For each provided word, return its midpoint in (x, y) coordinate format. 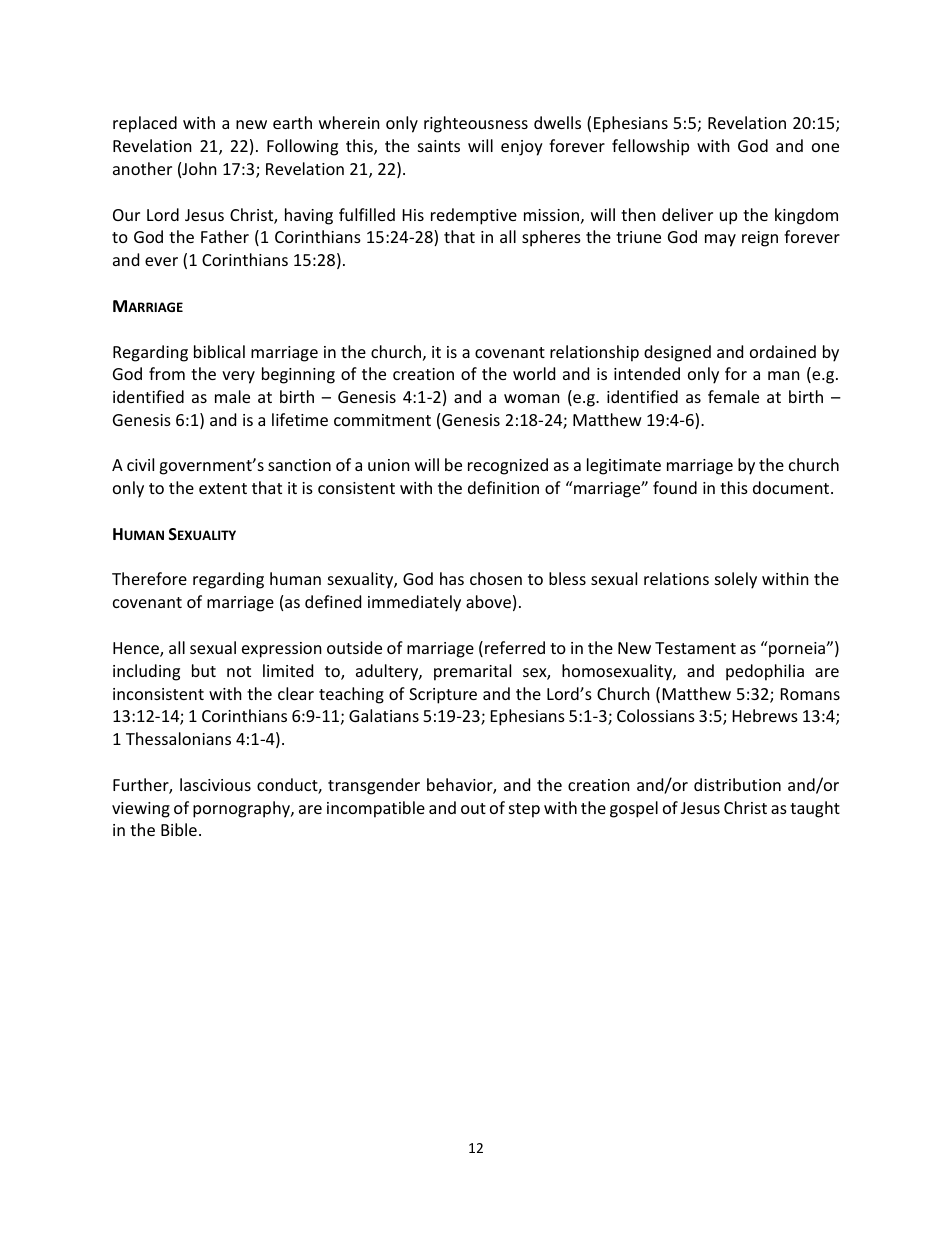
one (825, 147)
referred (515, 647)
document (792, 487)
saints (439, 146)
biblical (219, 351)
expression (282, 650)
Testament (695, 648)
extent (223, 488)
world (534, 373)
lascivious (215, 784)
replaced (145, 124)
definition (503, 487)
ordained (783, 351)
